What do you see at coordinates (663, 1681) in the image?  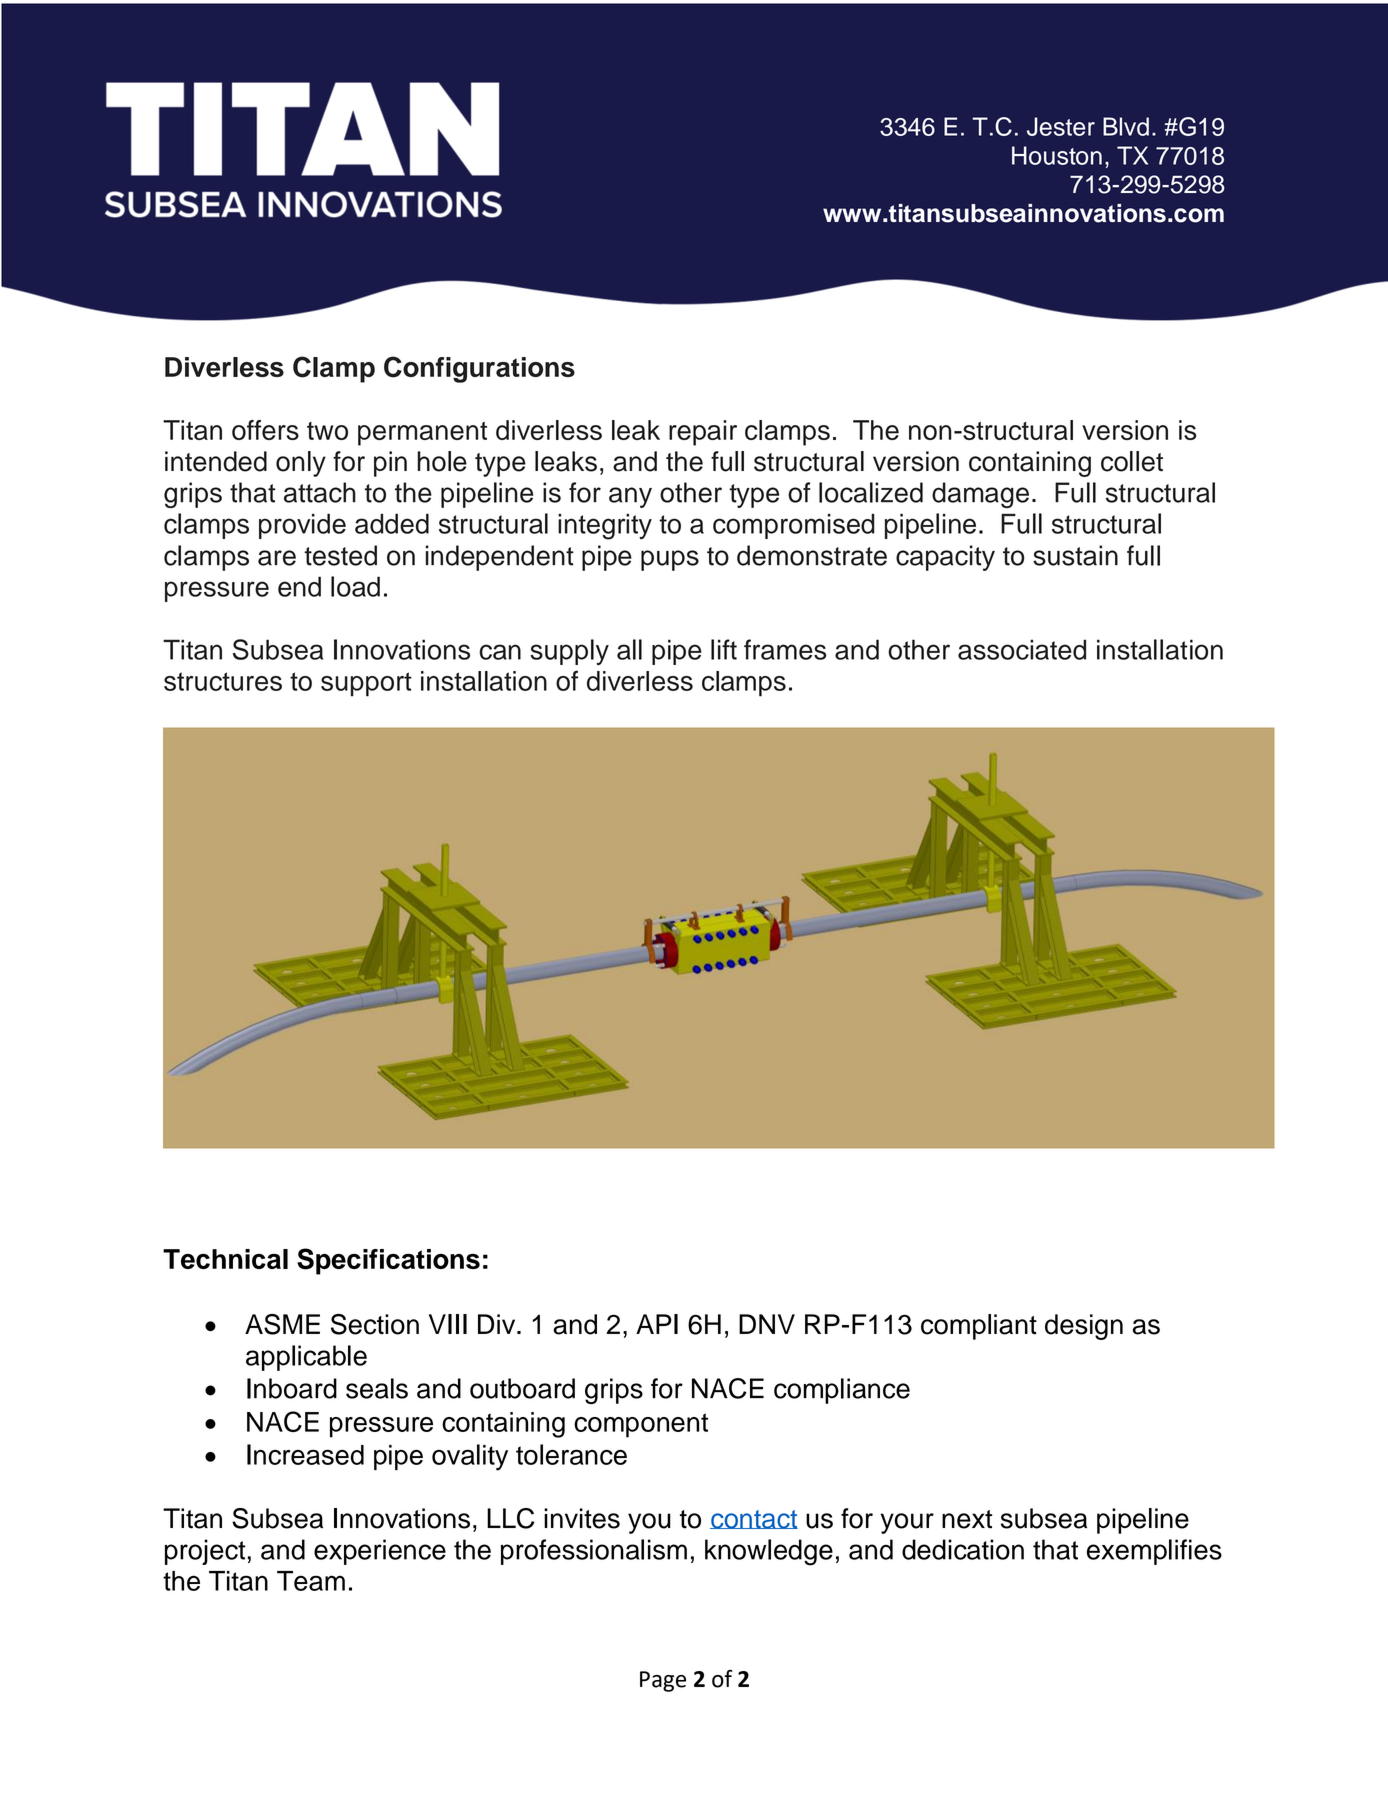 I see `Page` at bounding box center [663, 1681].
